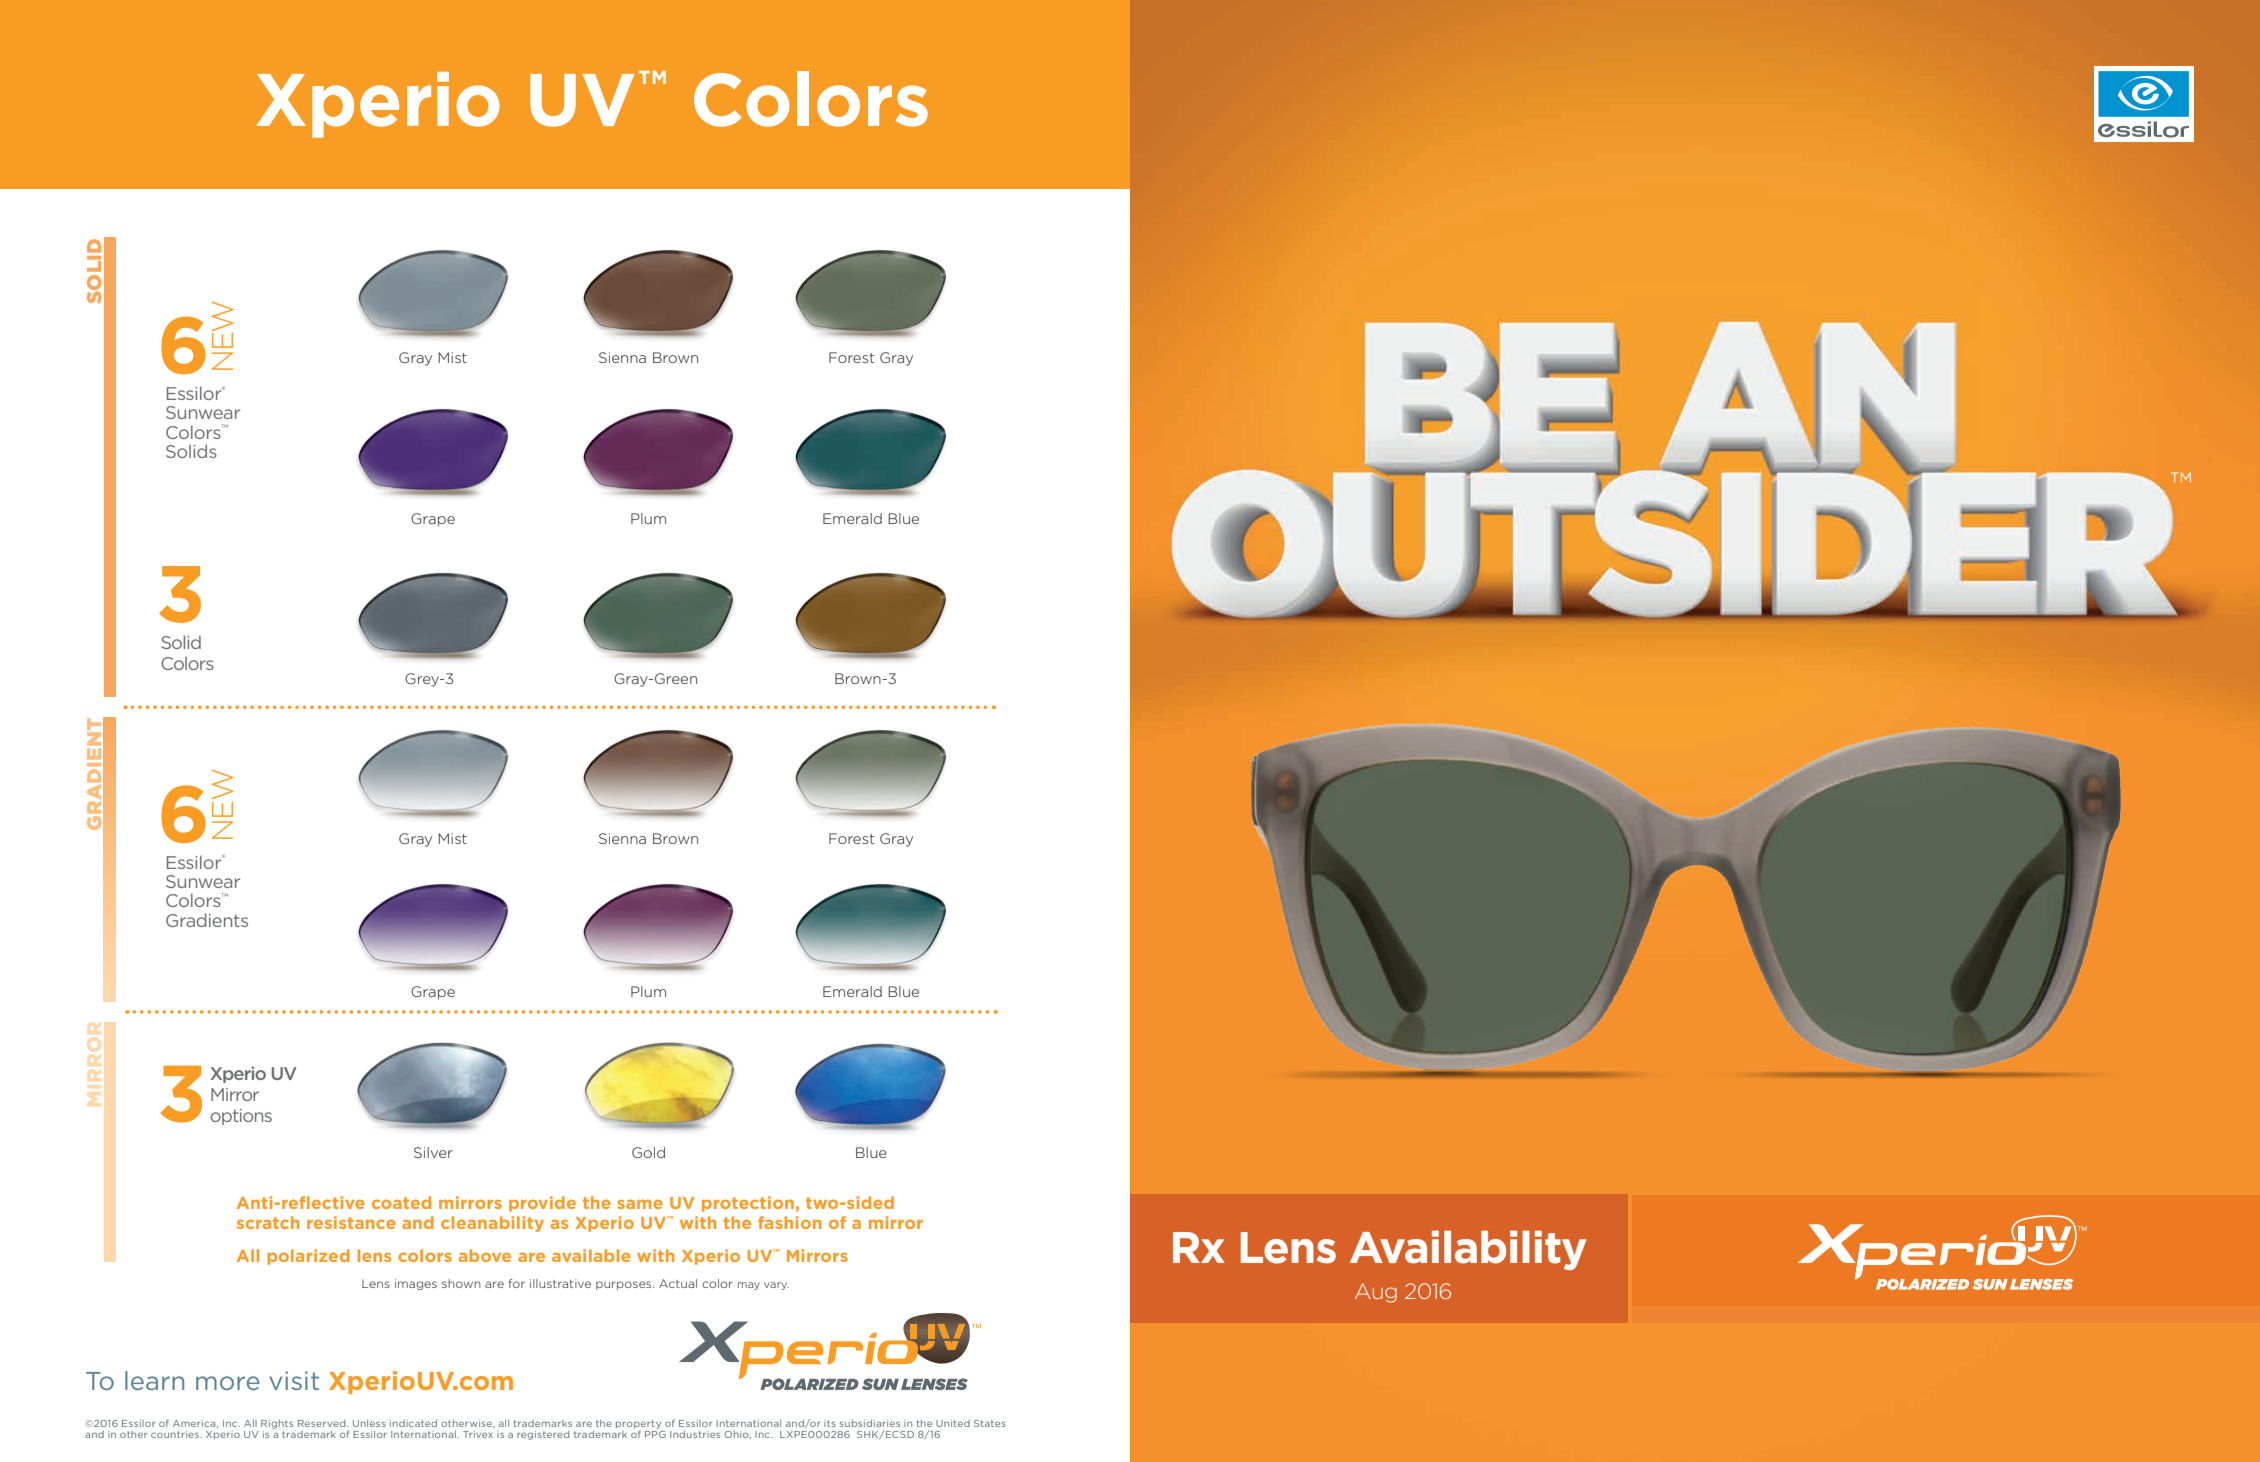 The height and width of the screenshot is (1462, 2260). Describe the element at coordinates (648, 1152) in the screenshot. I see `Gold` at that location.
